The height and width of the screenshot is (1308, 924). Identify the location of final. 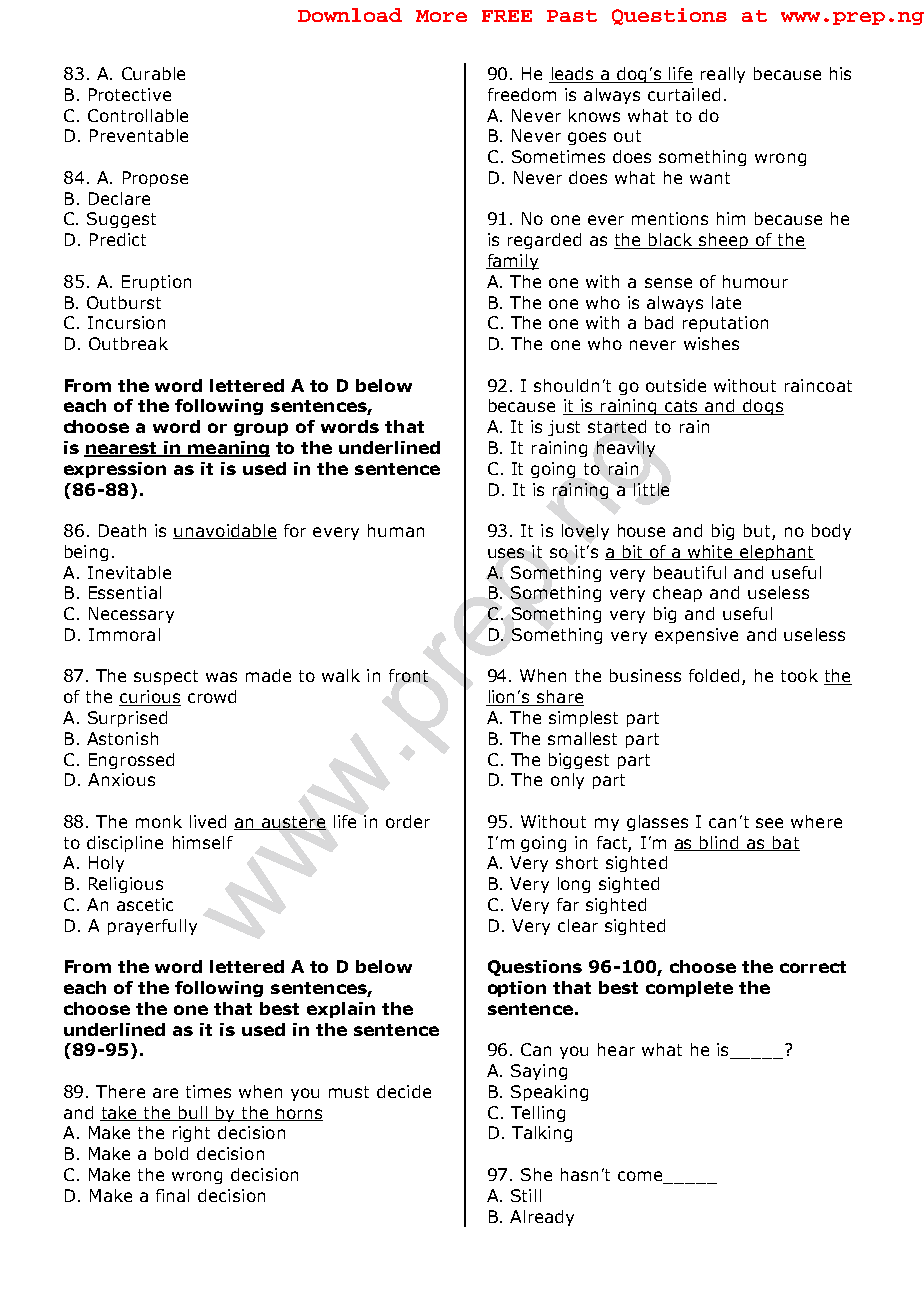
(172, 1195).
